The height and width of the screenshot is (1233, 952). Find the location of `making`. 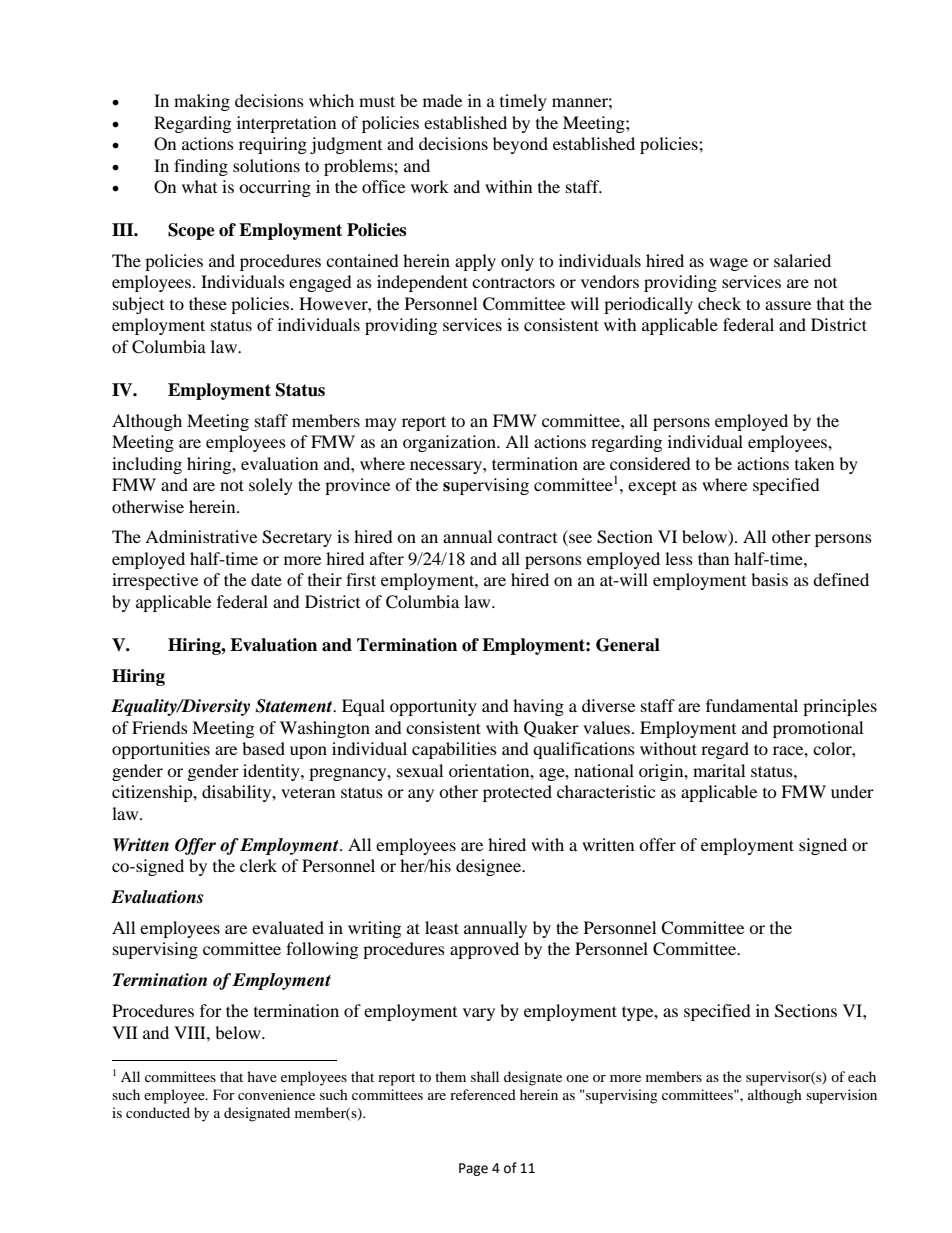

making is located at coordinates (202, 102).
